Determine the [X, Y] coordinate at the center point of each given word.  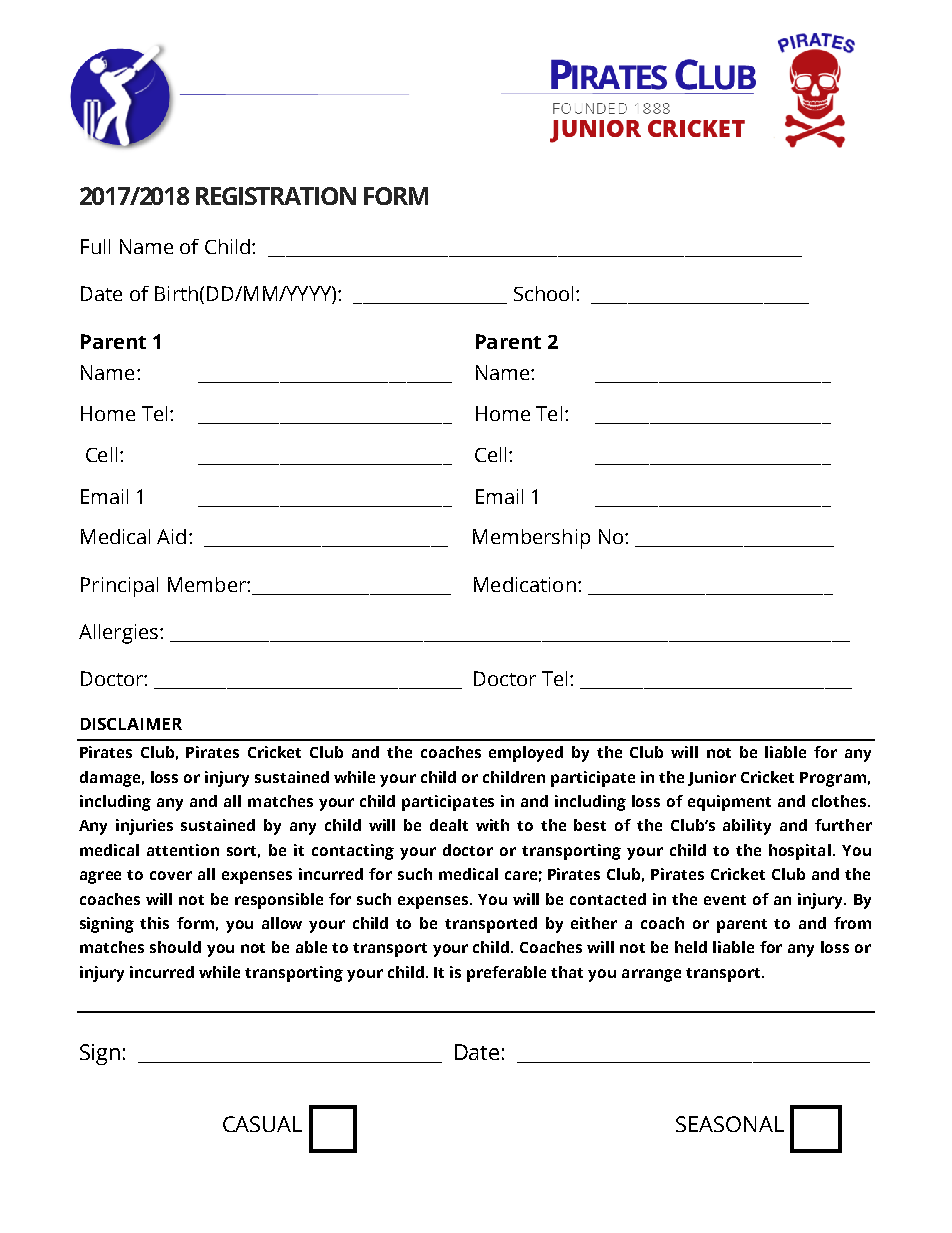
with [492, 825]
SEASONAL [730, 1124]
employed [526, 754]
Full [95, 246]
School [543, 293]
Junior [712, 778]
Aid [171, 536]
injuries [144, 827]
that [567, 972]
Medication [525, 584]
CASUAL [262, 1124]
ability [747, 827]
